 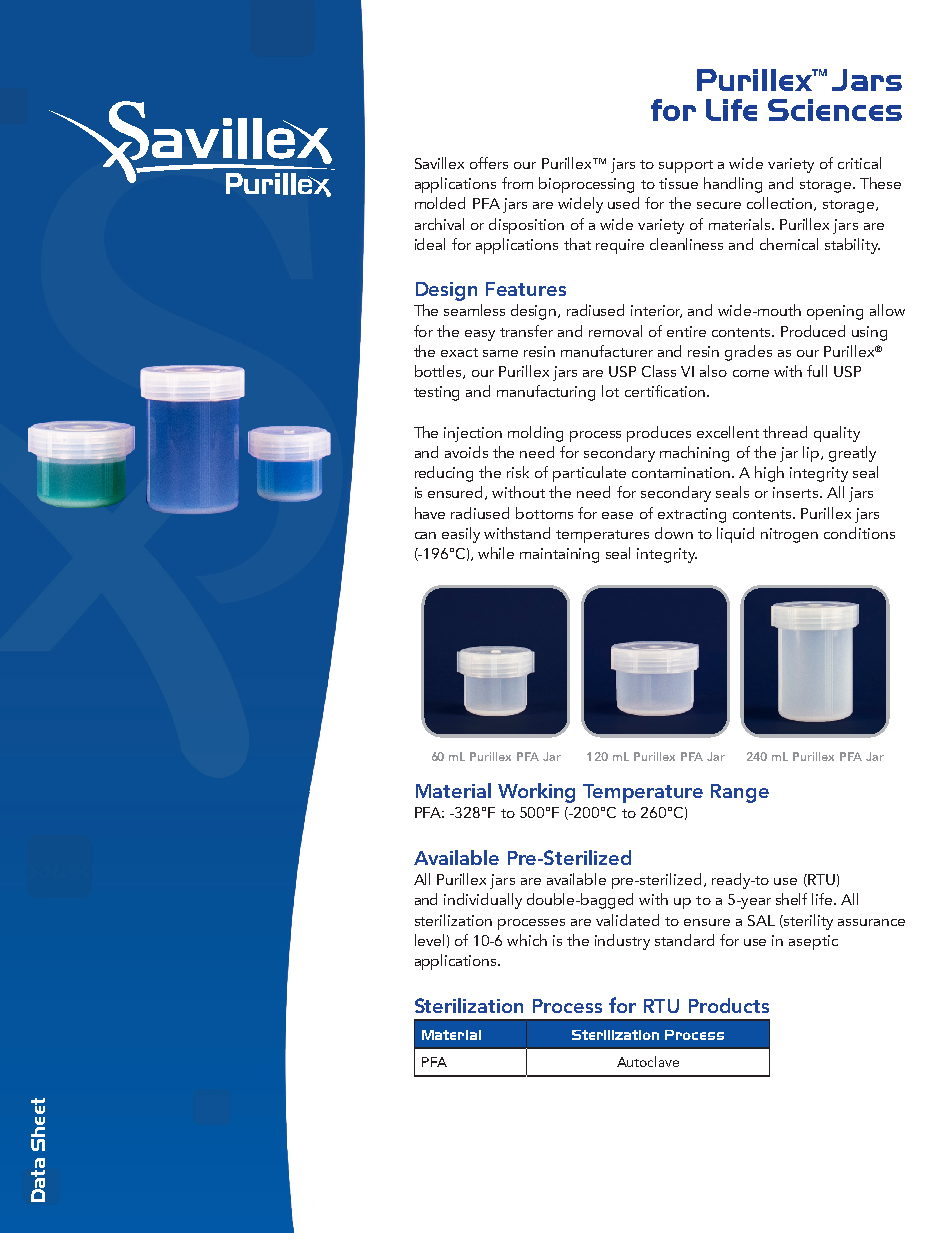 What do you see at coordinates (674, 533) in the image?
I see `down` at bounding box center [674, 533].
